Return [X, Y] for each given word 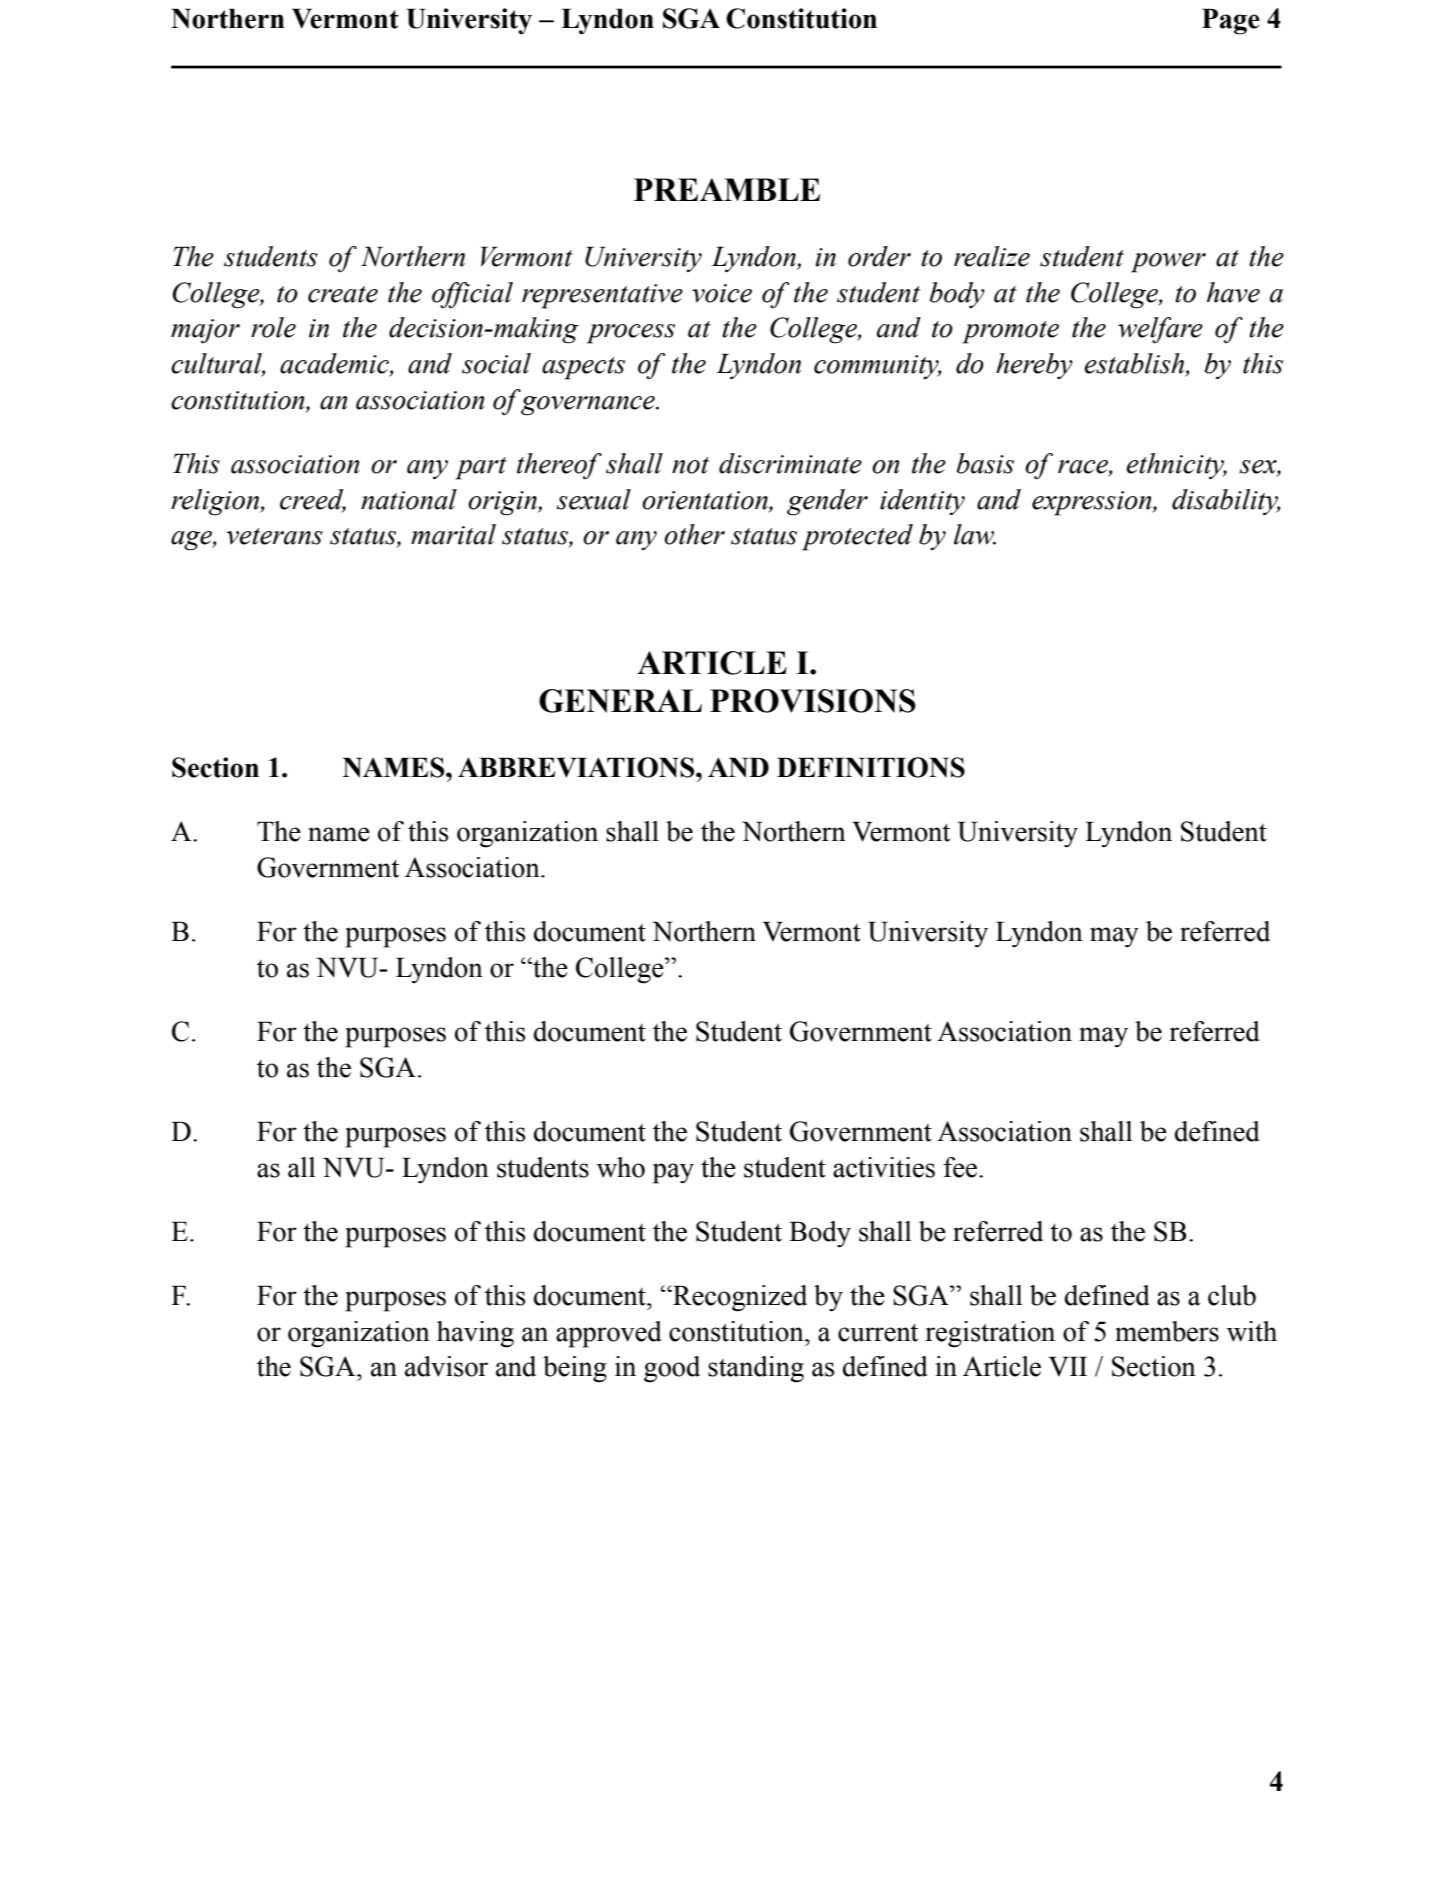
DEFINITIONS [871, 767]
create [343, 294]
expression [1093, 503]
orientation [706, 500]
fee [960, 1167]
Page [1231, 21]
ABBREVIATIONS [577, 767]
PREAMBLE [727, 189]
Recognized [739, 1298]
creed [313, 500]
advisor [446, 1366]
